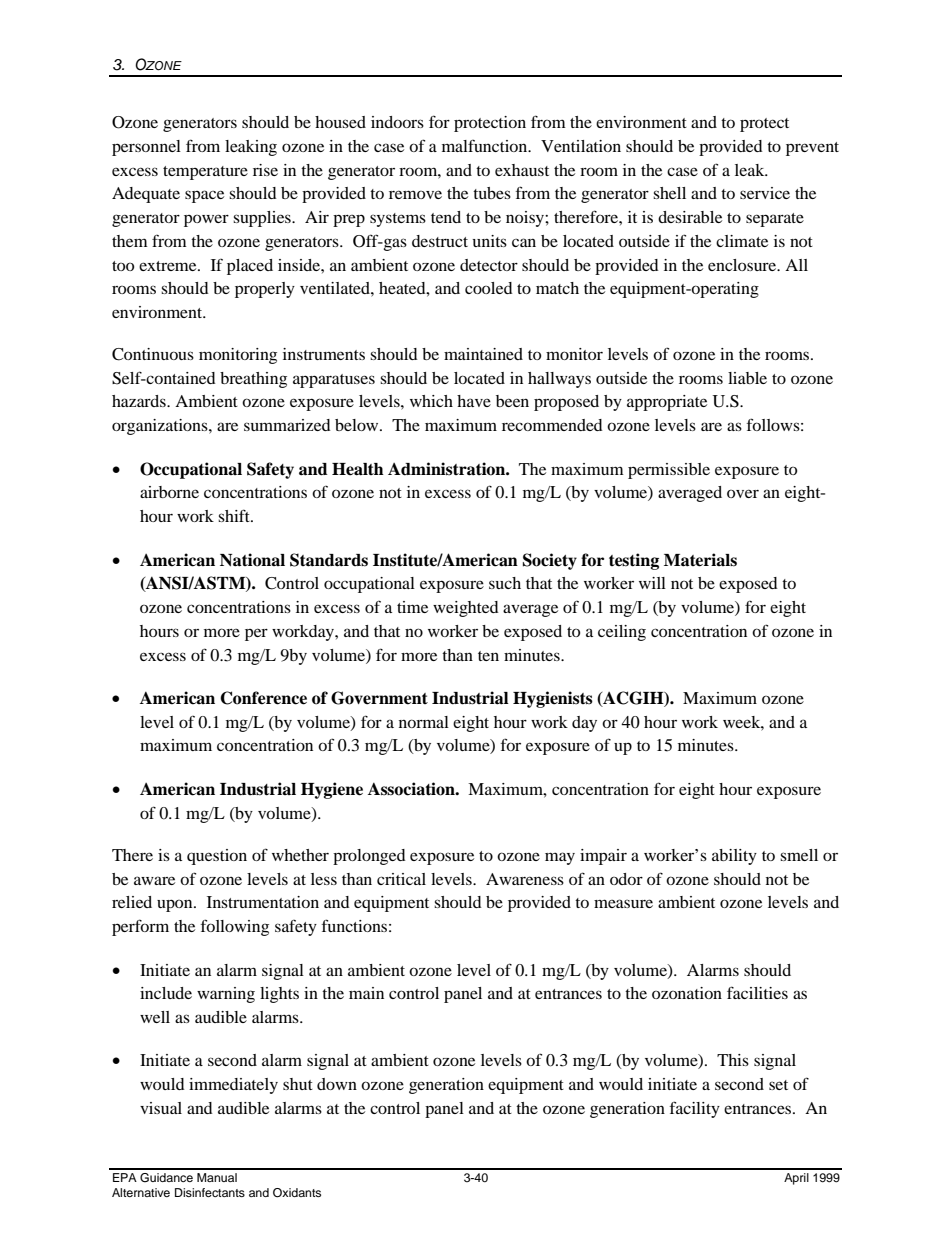 The image size is (952, 1233). What do you see at coordinates (622, 633) in the image?
I see `ceiling` at bounding box center [622, 633].
